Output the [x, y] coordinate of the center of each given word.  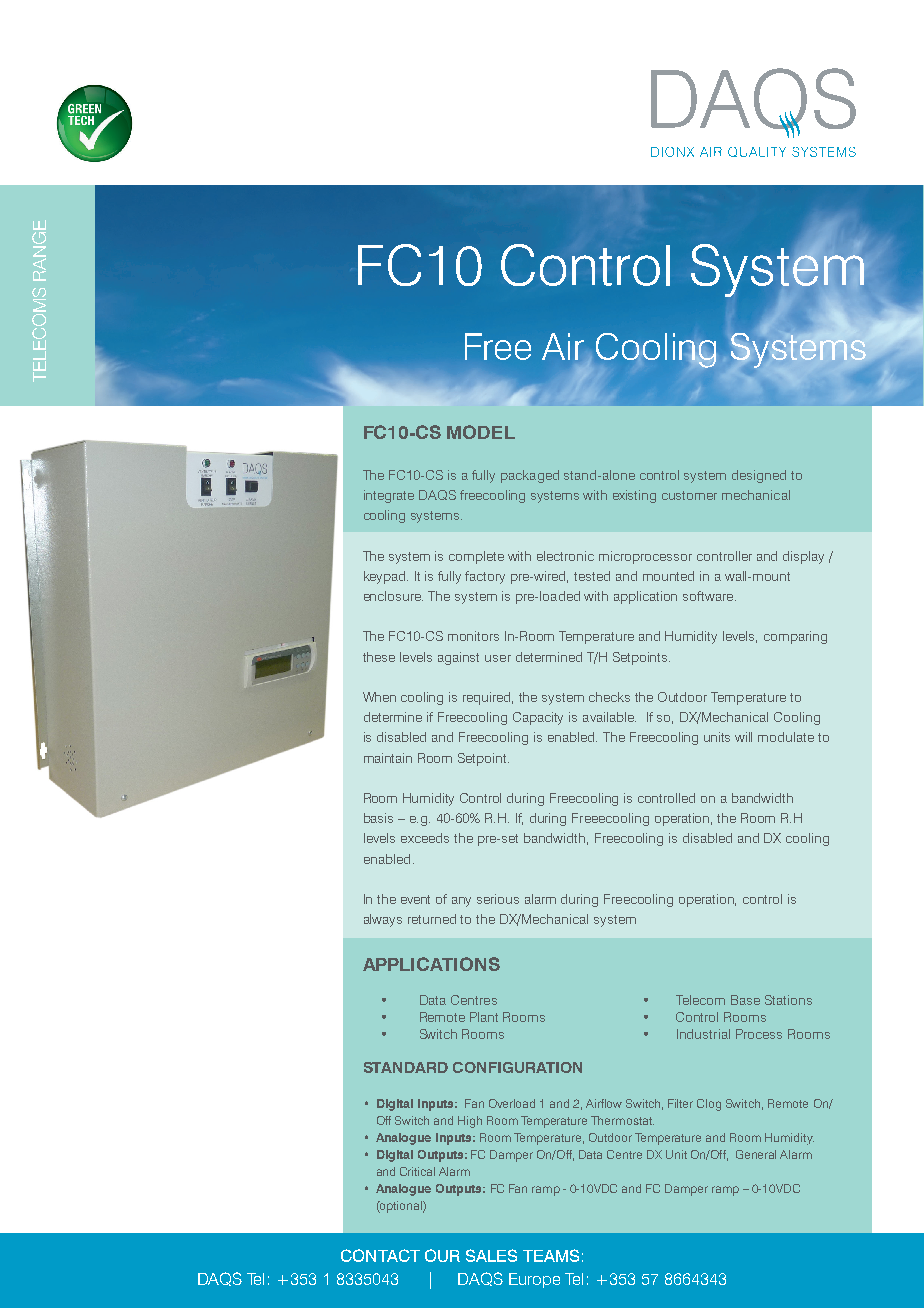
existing [634, 496]
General [756, 1154]
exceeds [425, 838]
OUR [442, 1255]
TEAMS [551, 1255]
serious [498, 899]
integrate [389, 496]
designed [759, 476]
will [743, 737]
